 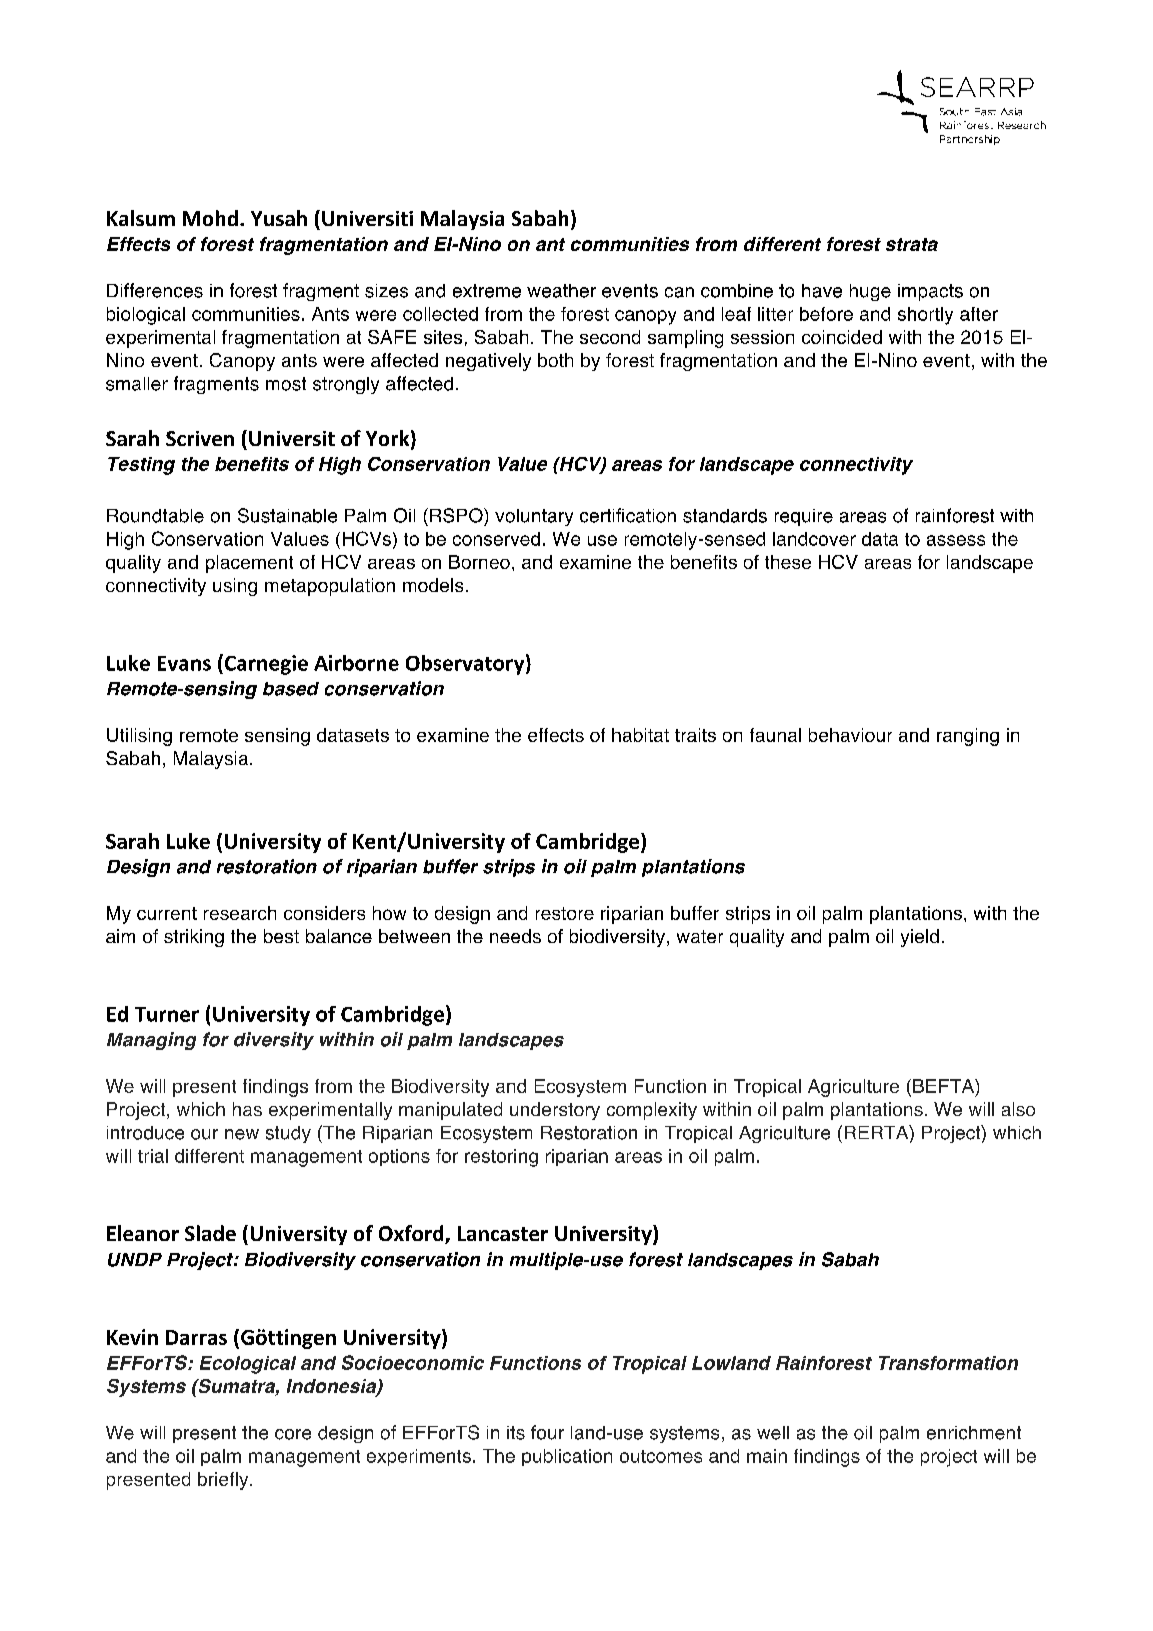 What do you see at coordinates (515, 936) in the page?
I see `needs` at bounding box center [515, 936].
